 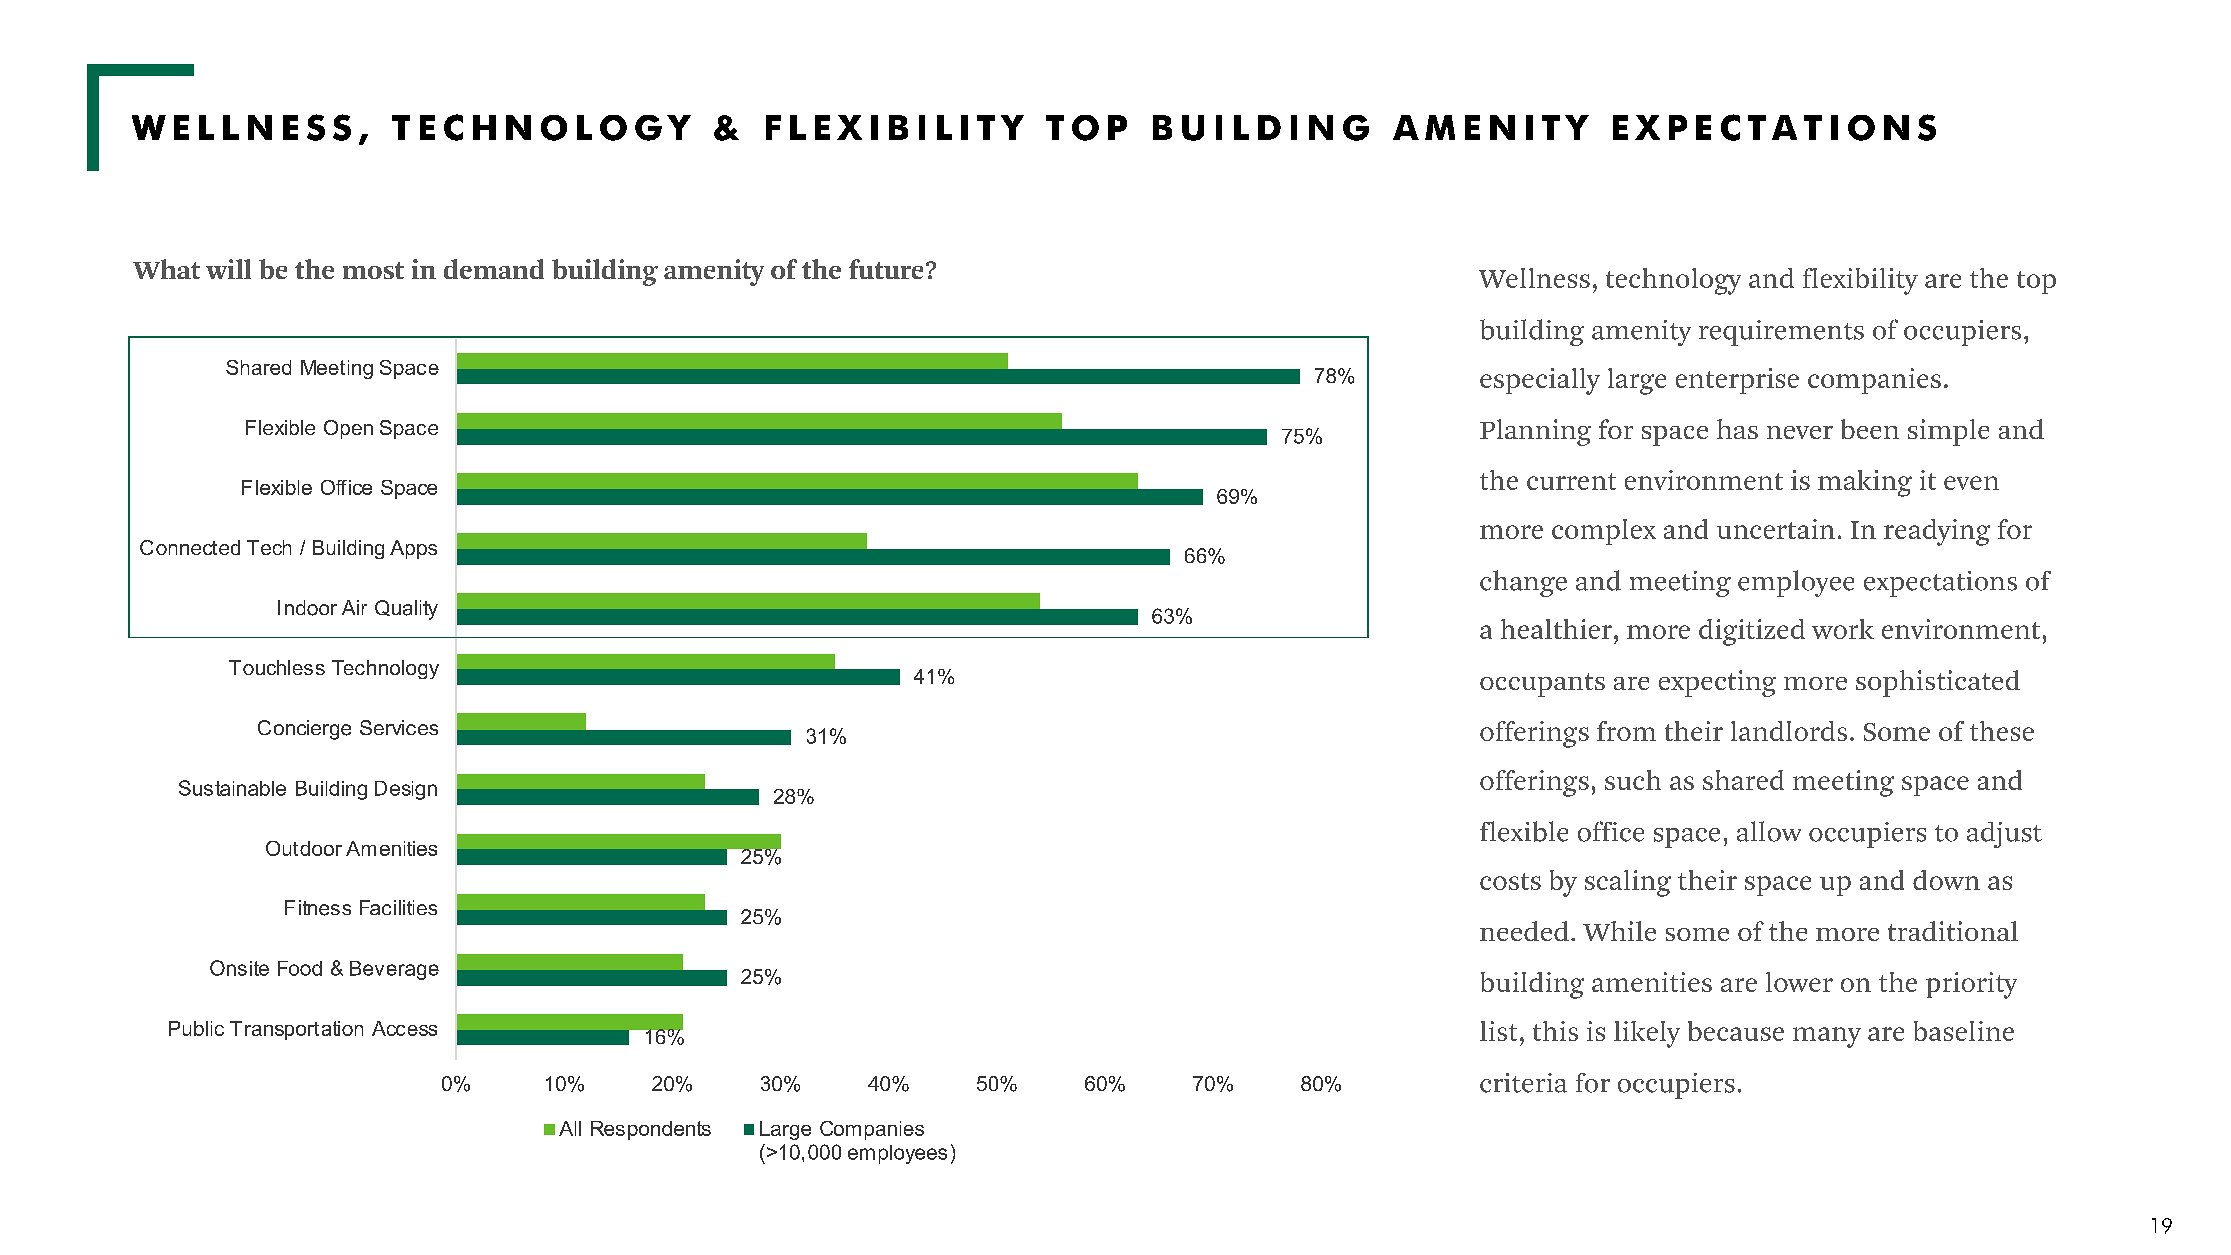 What do you see at coordinates (1542, 685) in the page?
I see `occupants` at bounding box center [1542, 685].
